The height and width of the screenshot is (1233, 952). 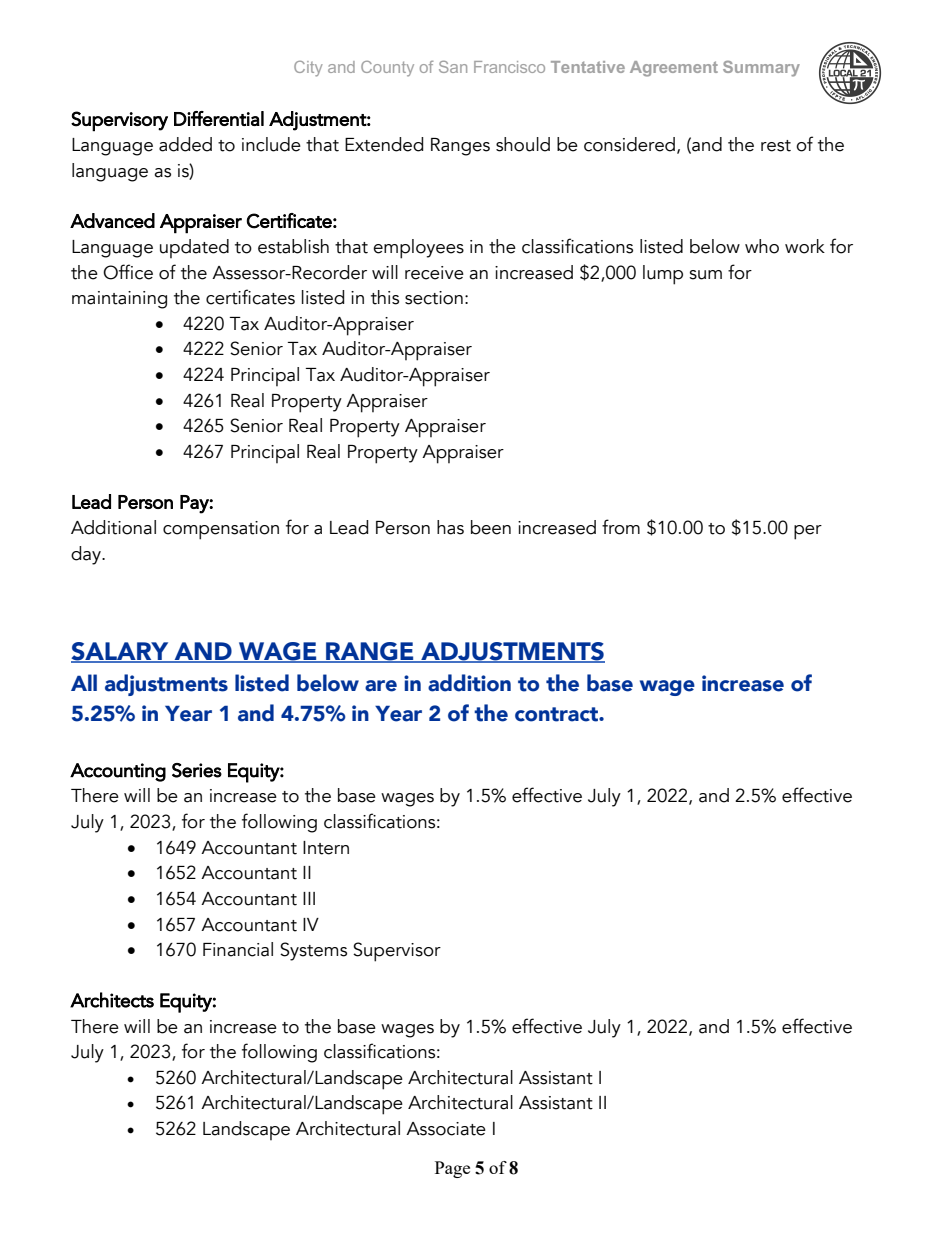 I want to click on SALARY, so click(x=121, y=652).
